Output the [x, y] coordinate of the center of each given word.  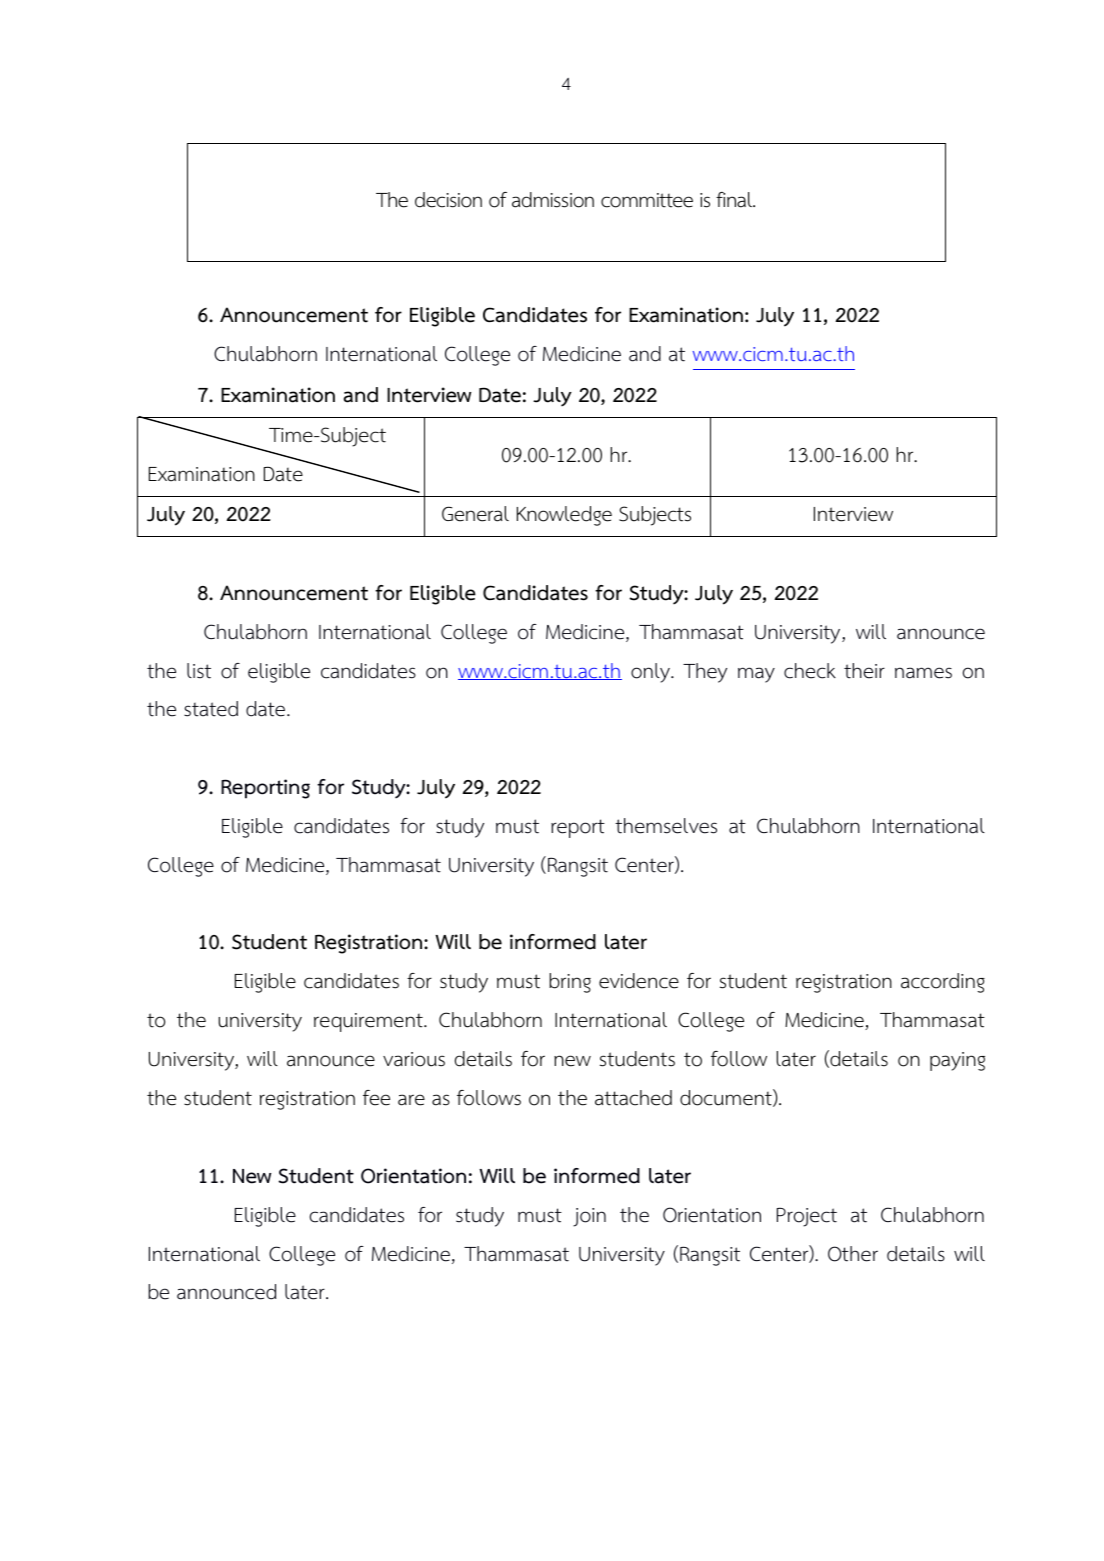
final [735, 200]
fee [376, 1098]
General [475, 514]
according [943, 983]
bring [570, 983]
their [864, 671]
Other [853, 1254]
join [589, 1217]
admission [553, 200]
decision [448, 200]
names [923, 673]
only [651, 673]
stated [211, 709]
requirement [369, 1022]
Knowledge [564, 516]
